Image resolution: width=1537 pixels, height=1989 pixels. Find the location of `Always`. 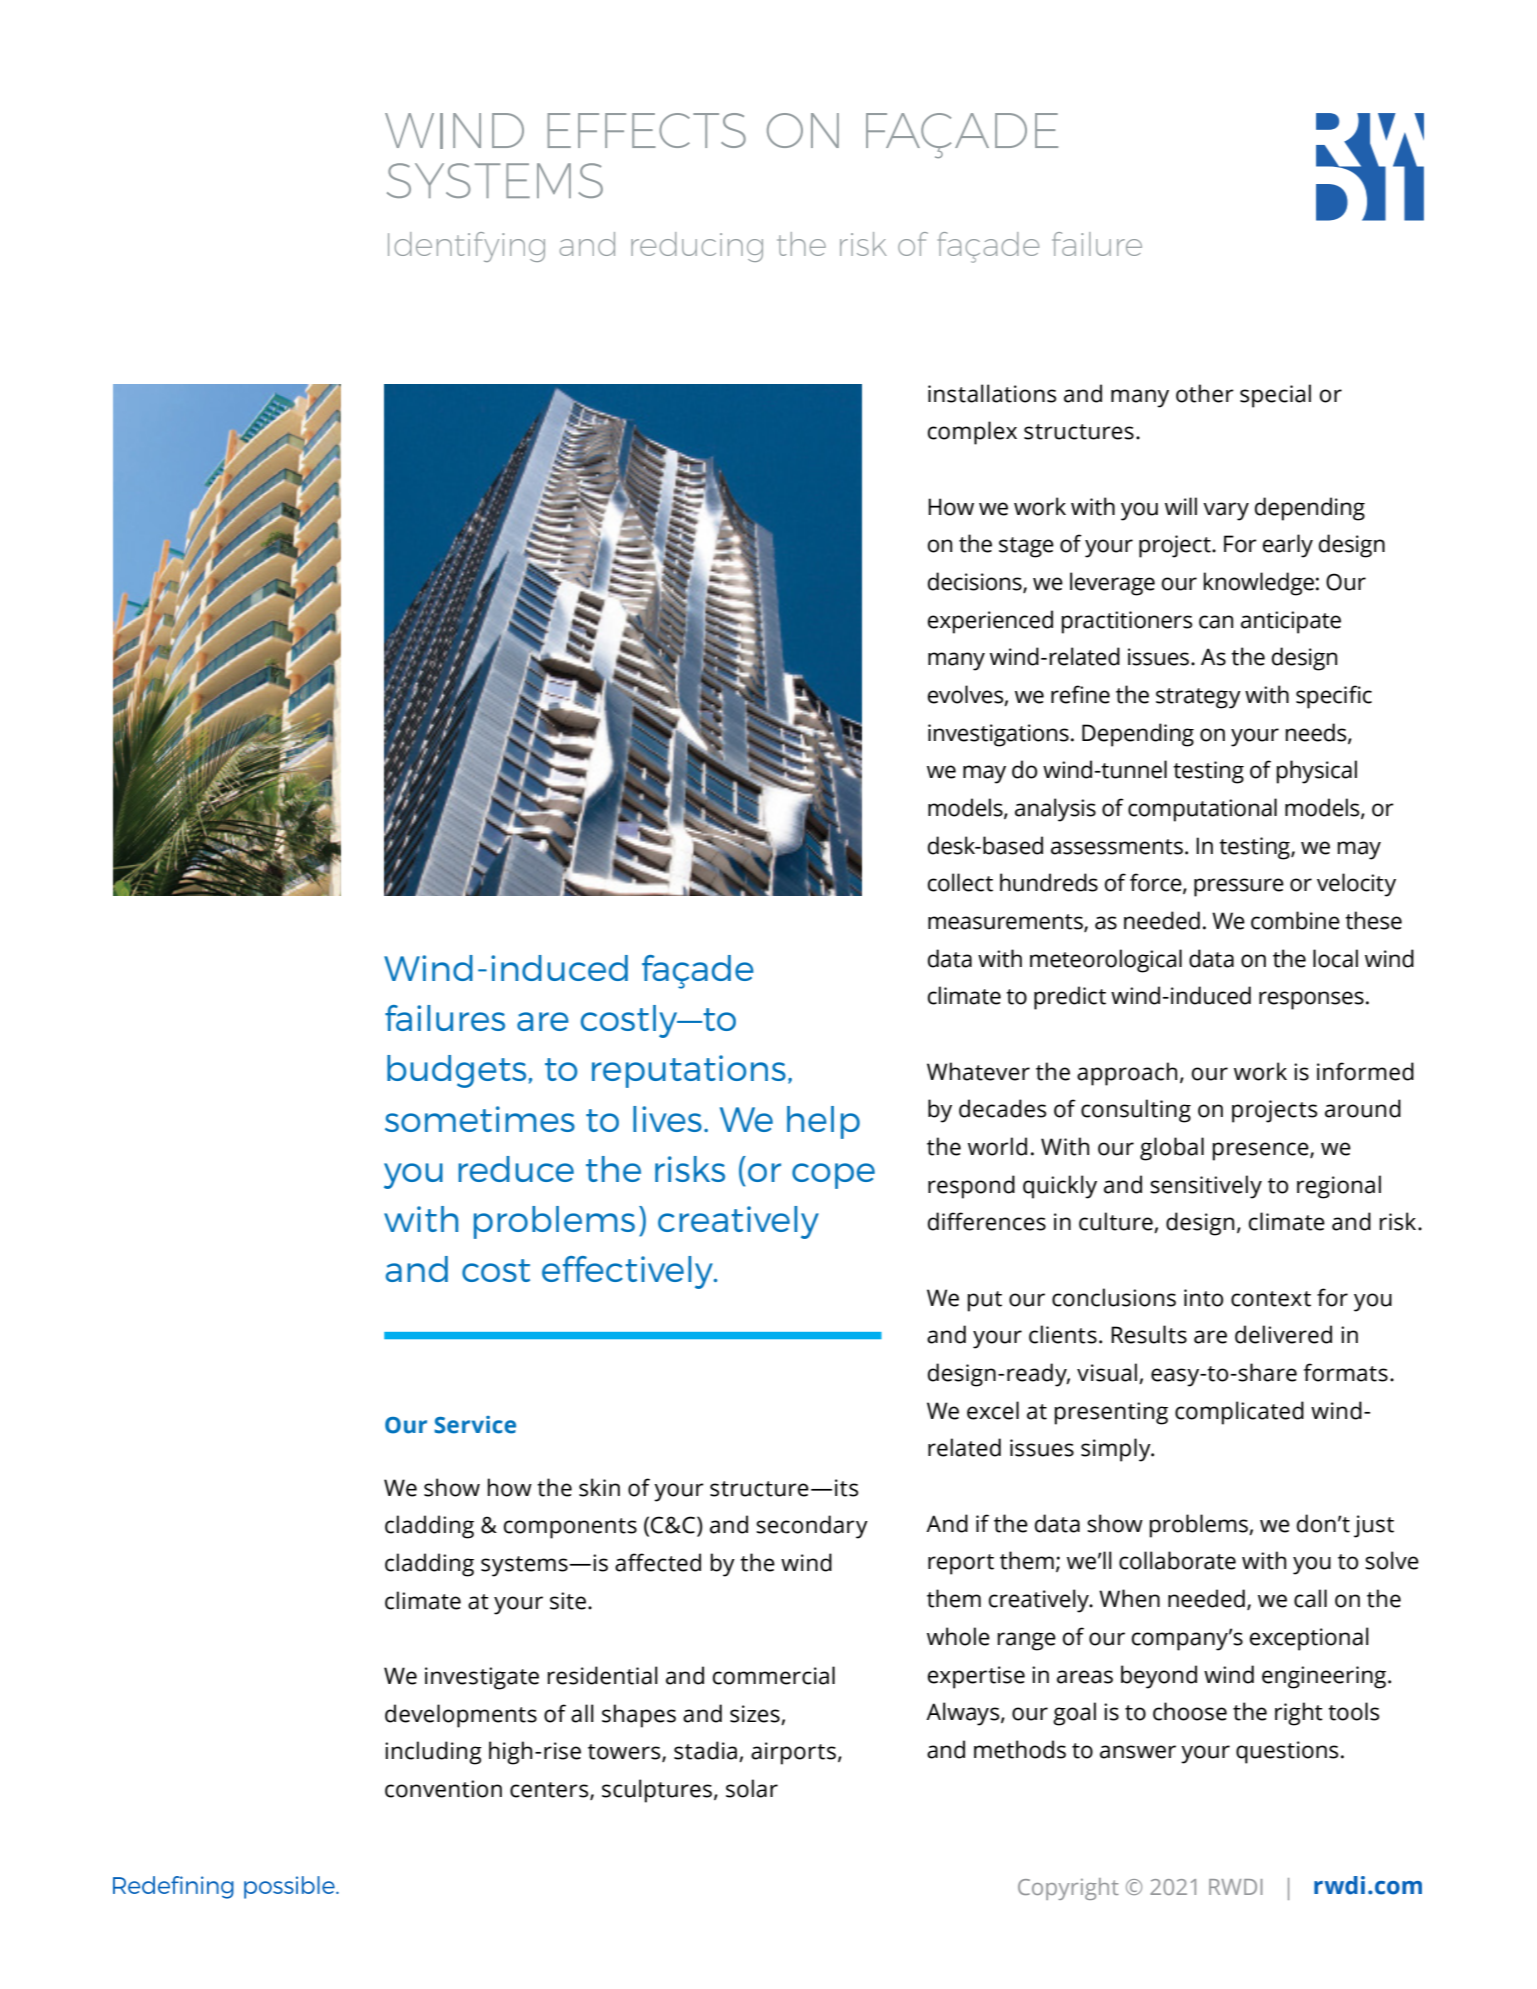

Always is located at coordinates (964, 1714).
